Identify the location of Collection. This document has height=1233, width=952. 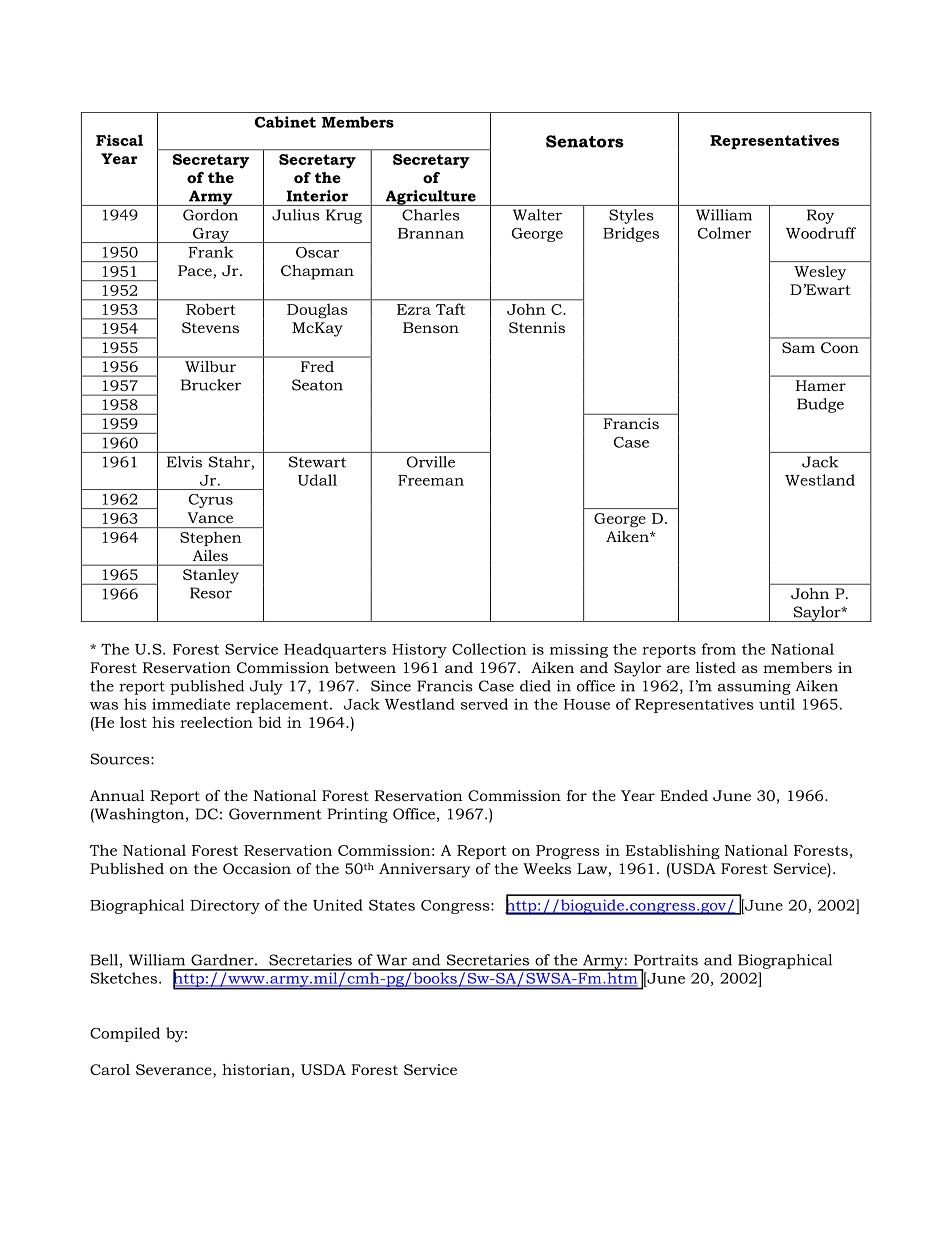
(489, 649).
